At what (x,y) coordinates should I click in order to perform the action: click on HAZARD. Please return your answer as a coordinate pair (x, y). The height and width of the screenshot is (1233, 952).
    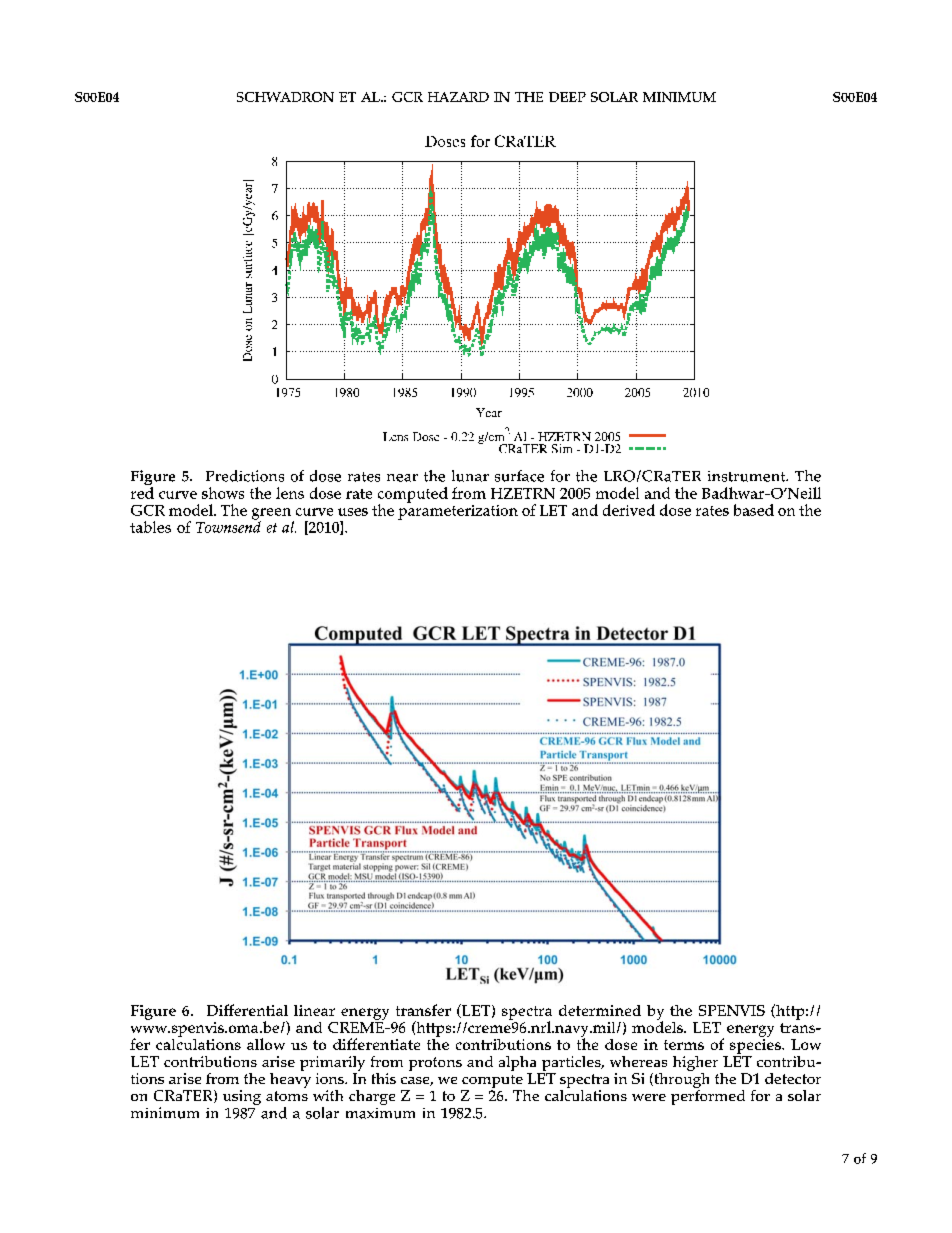
    Looking at the image, I should click on (458, 97).
